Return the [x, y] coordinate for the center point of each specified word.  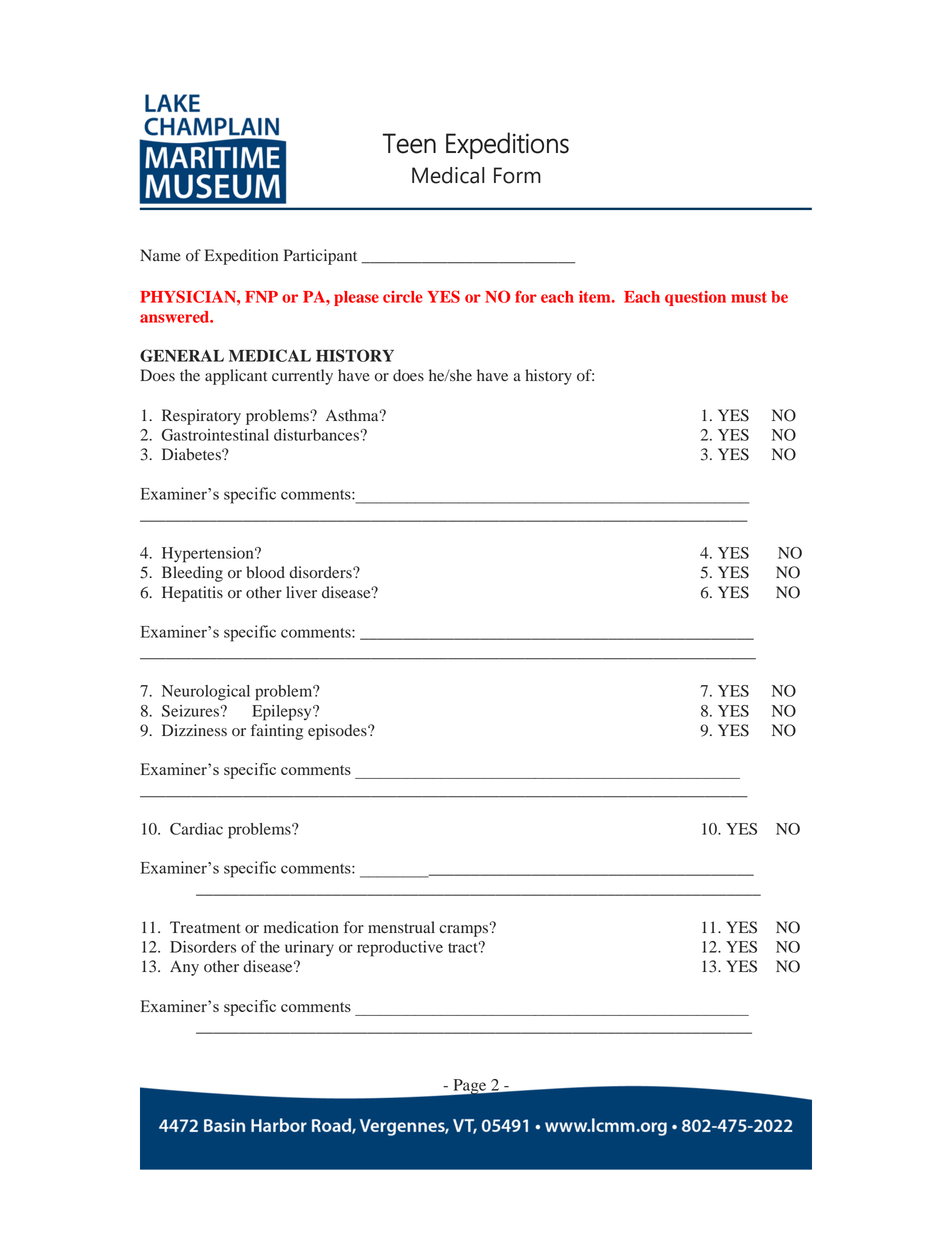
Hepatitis [192, 594]
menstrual [401, 927]
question [695, 298]
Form [517, 175]
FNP [261, 297]
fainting [277, 732]
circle [403, 297]
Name [160, 255]
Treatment [205, 927]
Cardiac [196, 829]
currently [302, 377]
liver [301, 592]
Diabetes [192, 454]
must [749, 297]
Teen [409, 143]
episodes [338, 732]
